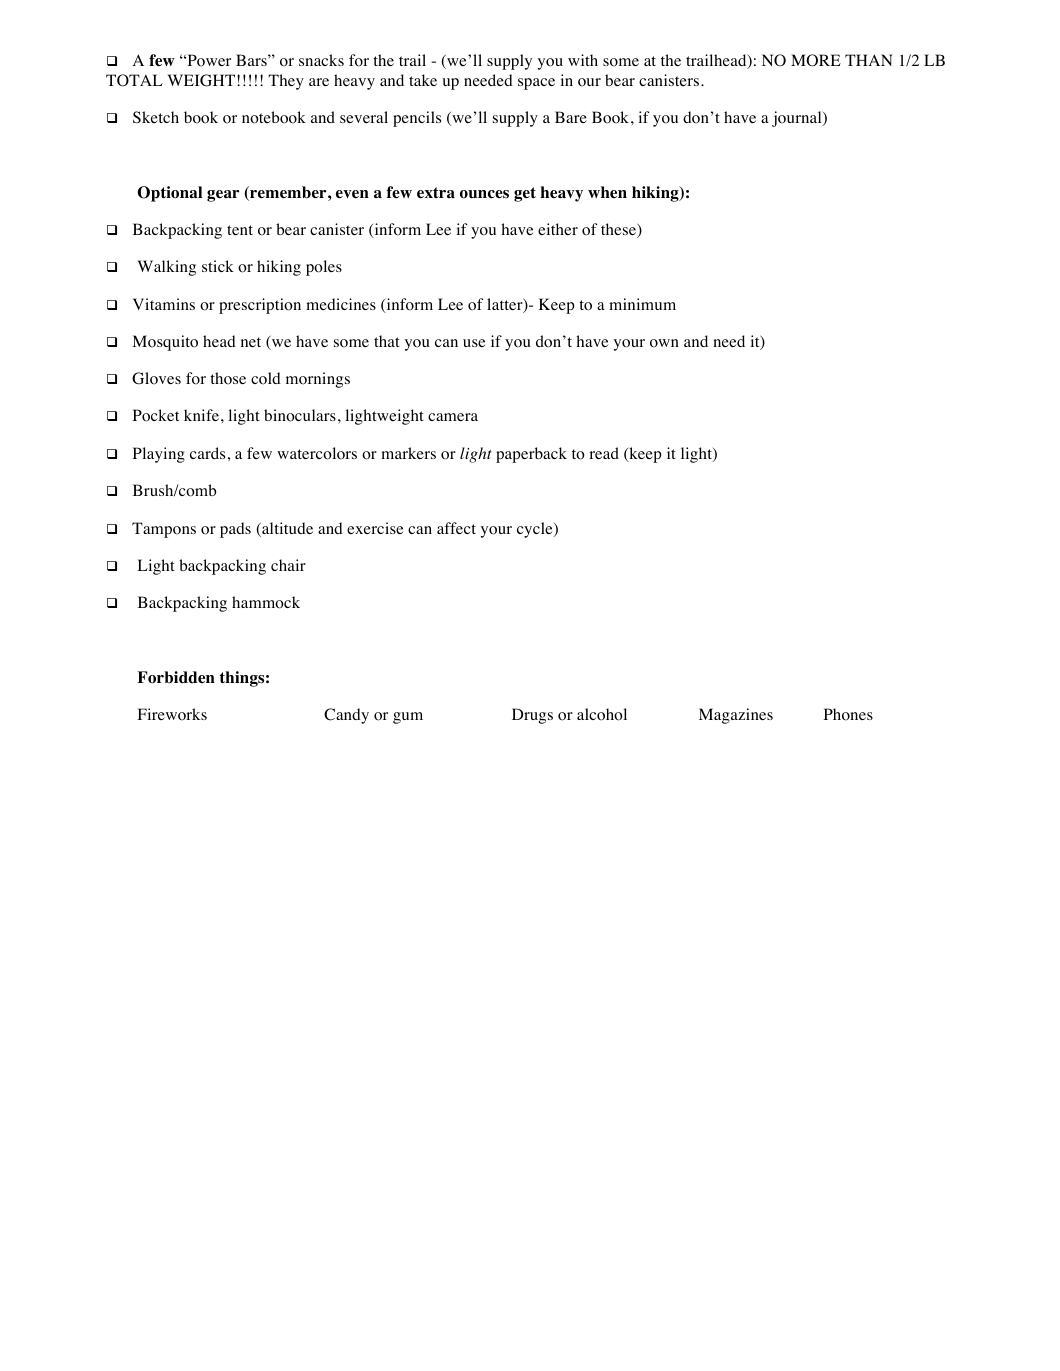 The height and width of the screenshot is (1371, 1060). Describe the element at coordinates (286, 82) in the screenshot. I see `They` at that location.
